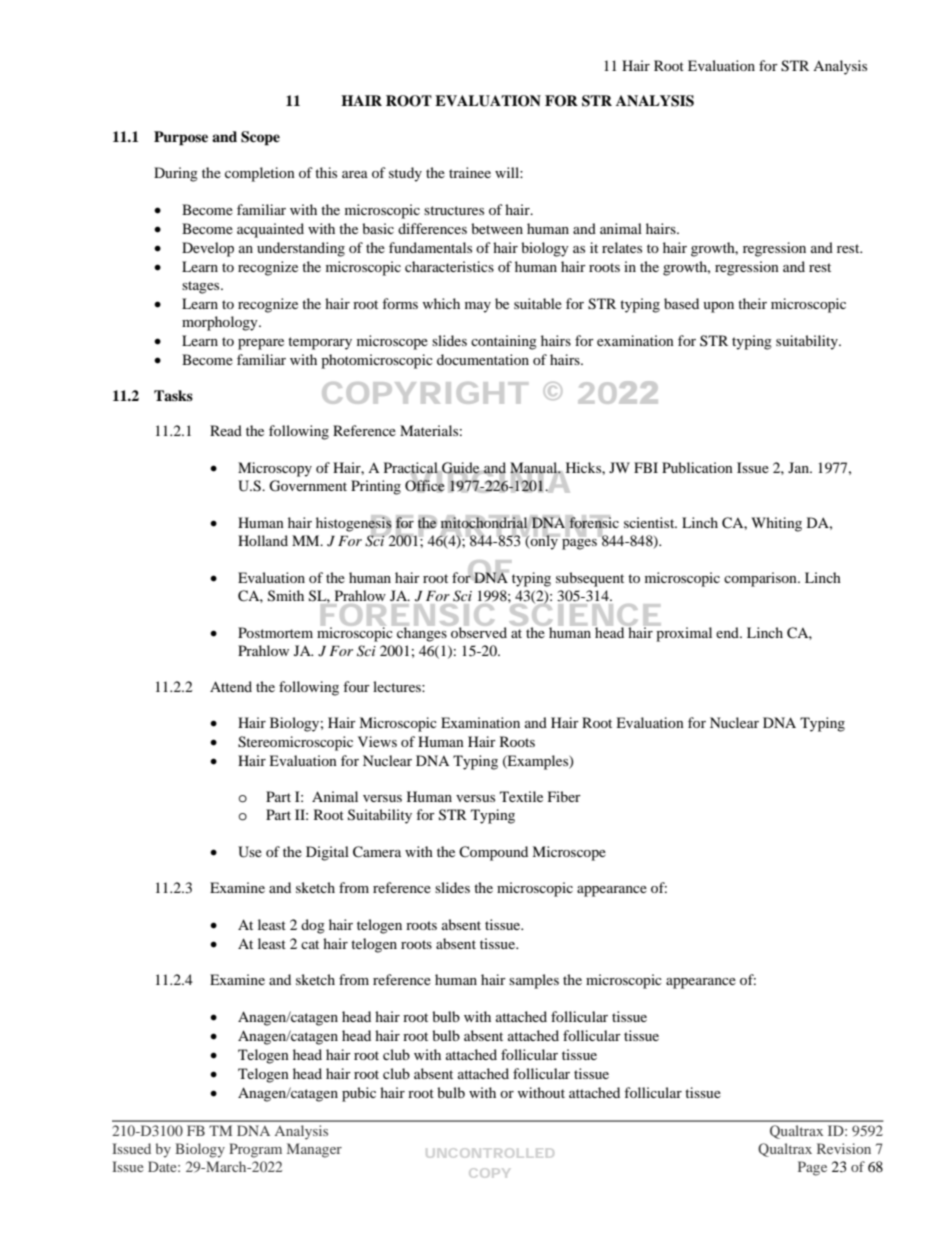  I want to click on relates, so click(622, 247).
